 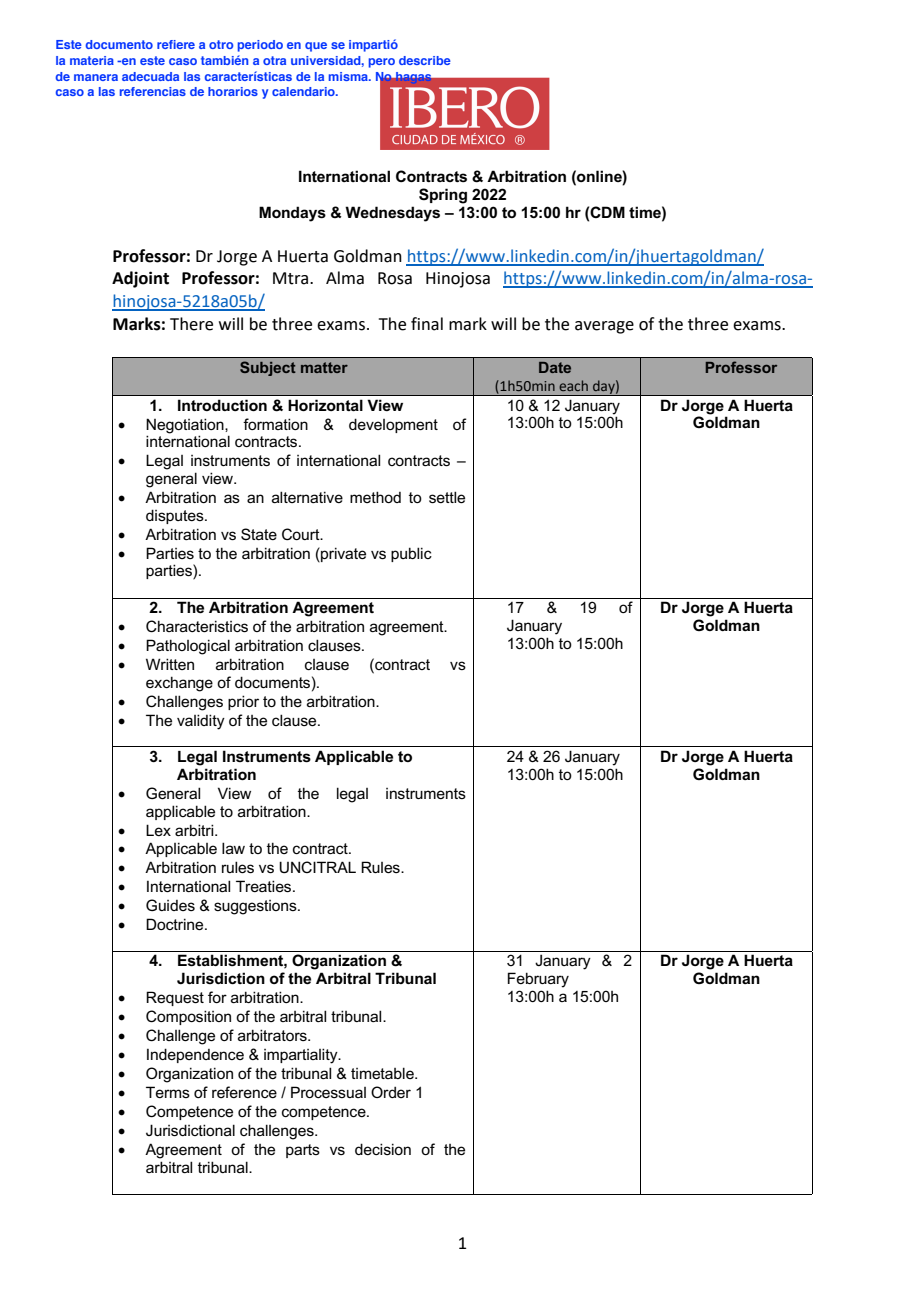 What do you see at coordinates (411, 554) in the image?
I see `public` at bounding box center [411, 554].
